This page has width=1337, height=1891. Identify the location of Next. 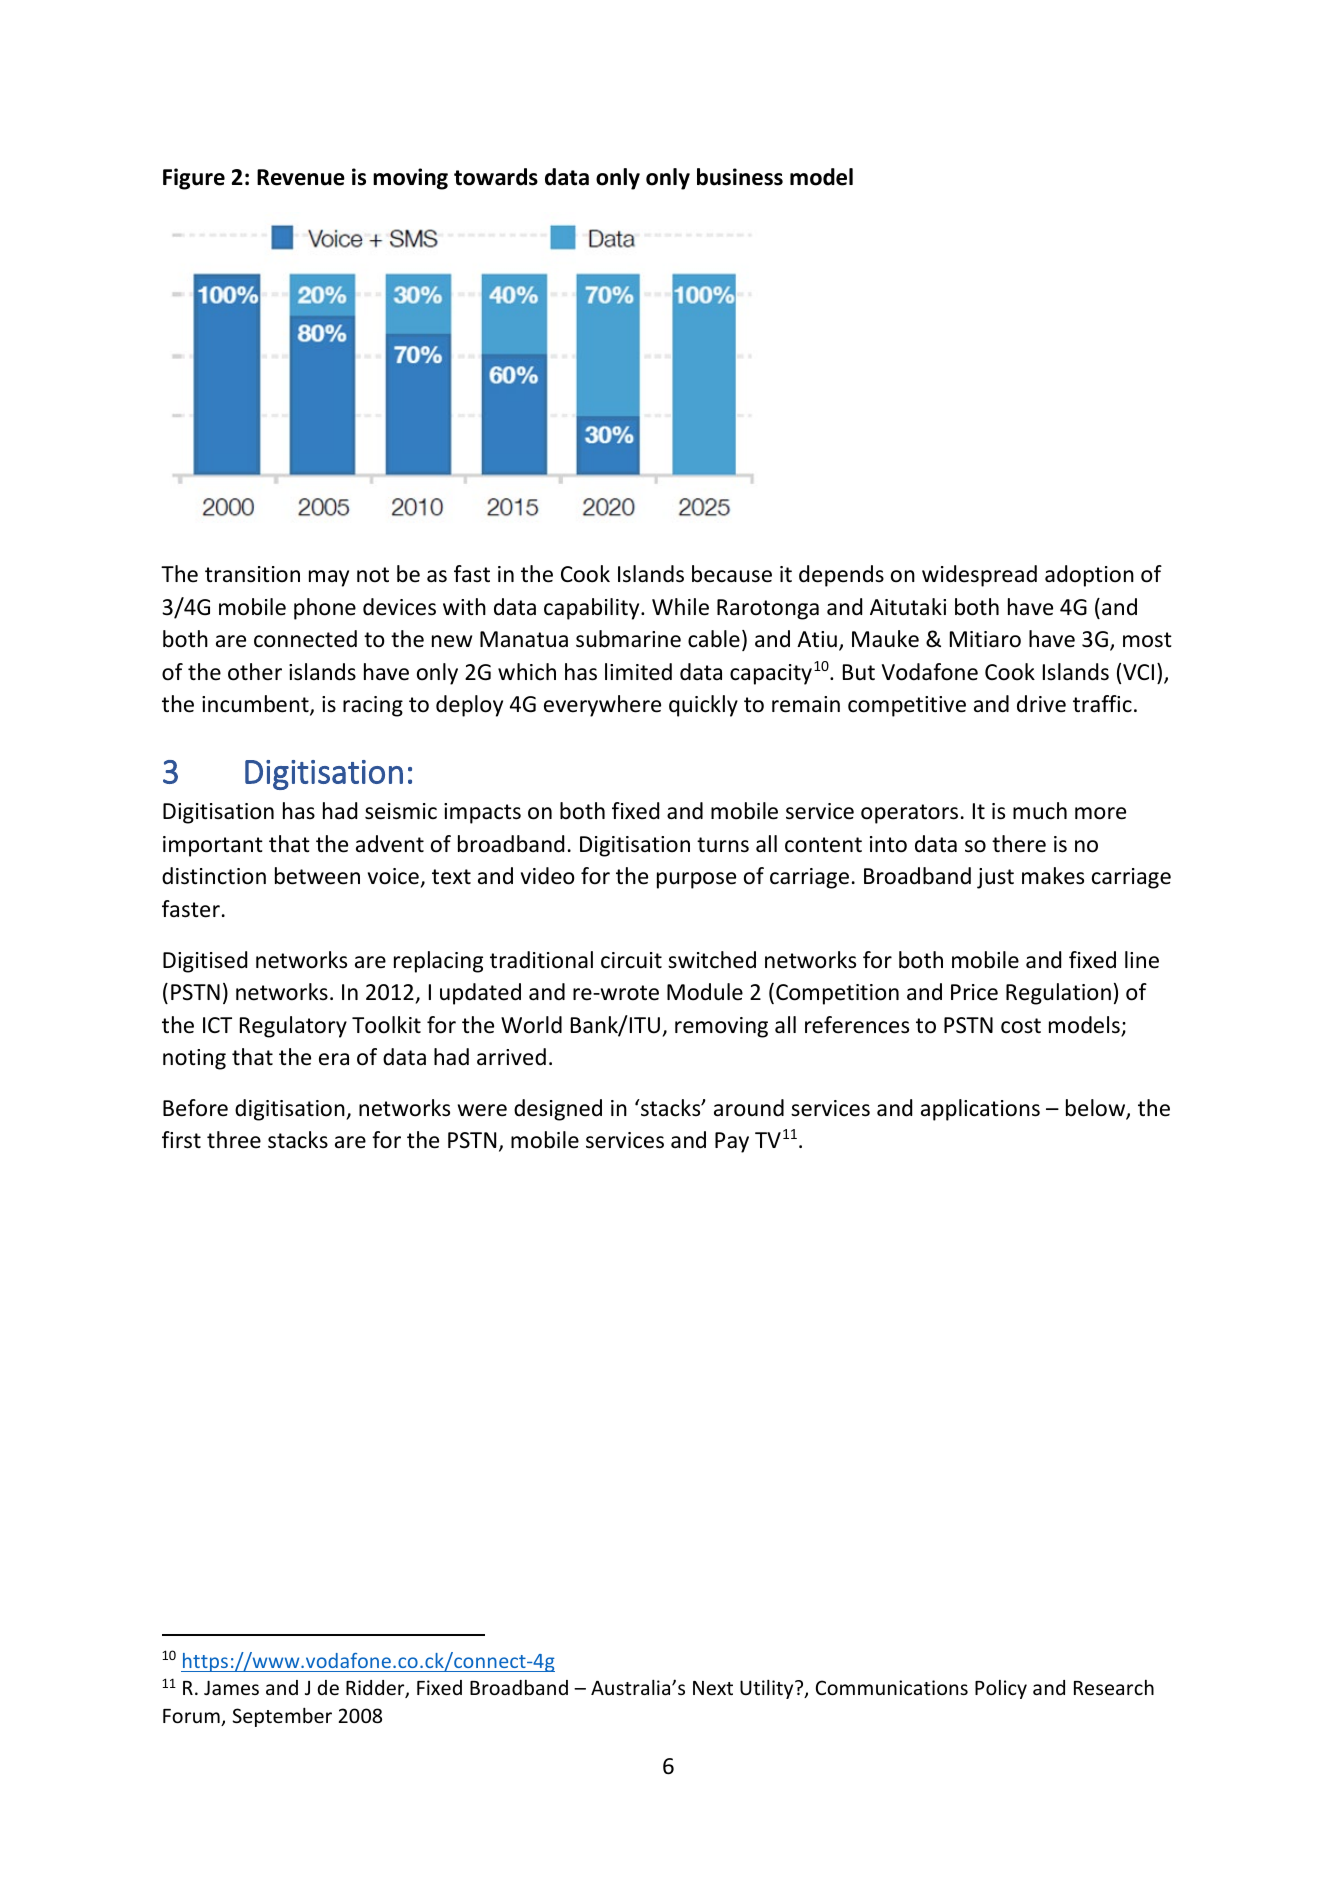
(713, 1688).
